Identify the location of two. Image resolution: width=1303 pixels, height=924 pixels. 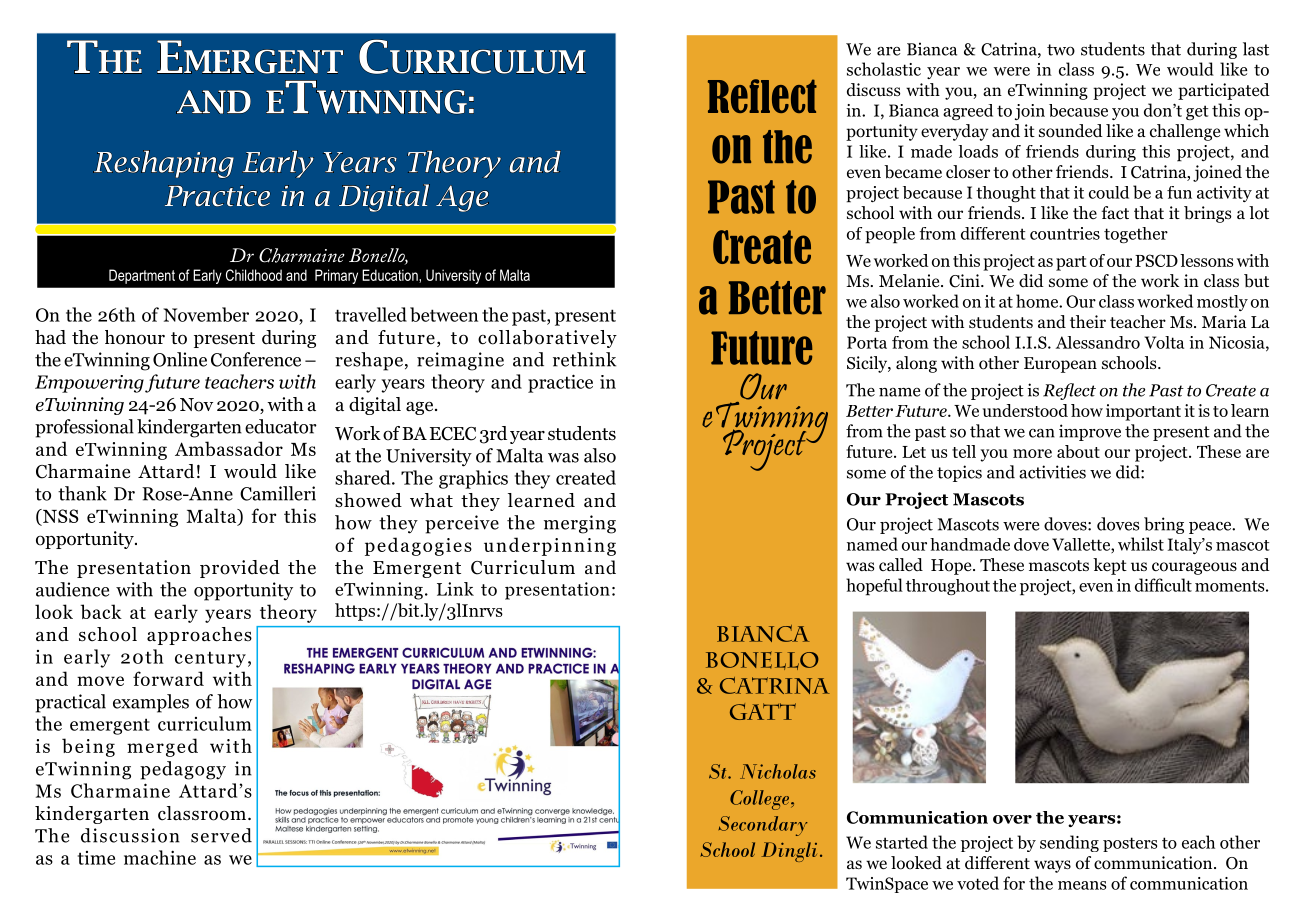
(1061, 50).
